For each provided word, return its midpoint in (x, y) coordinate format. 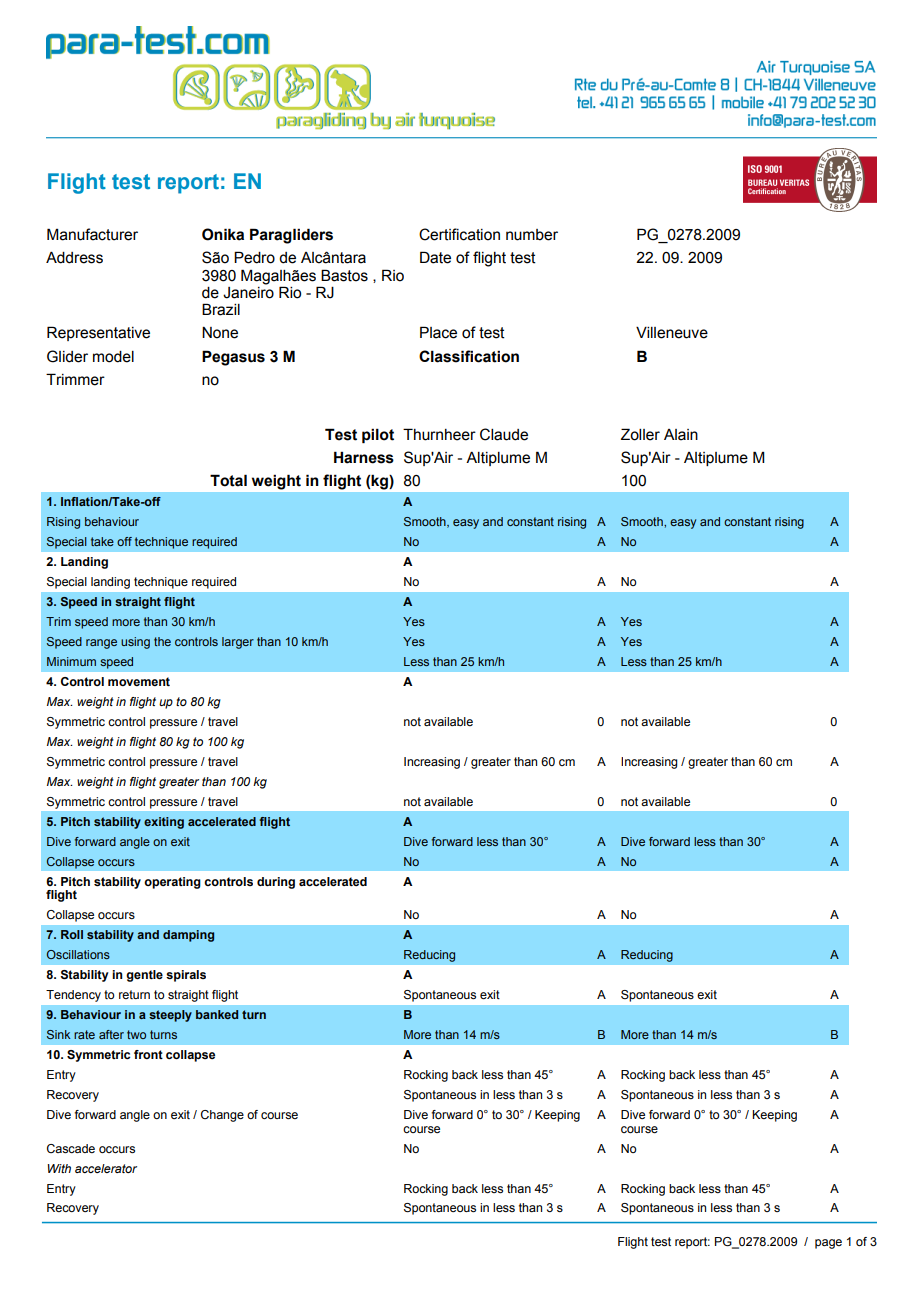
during (276, 883)
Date (435, 257)
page (828, 1244)
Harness (364, 457)
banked (217, 1014)
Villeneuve (672, 333)
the (162, 641)
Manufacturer (92, 234)
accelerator (106, 1168)
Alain (681, 435)
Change (222, 1116)
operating (172, 883)
